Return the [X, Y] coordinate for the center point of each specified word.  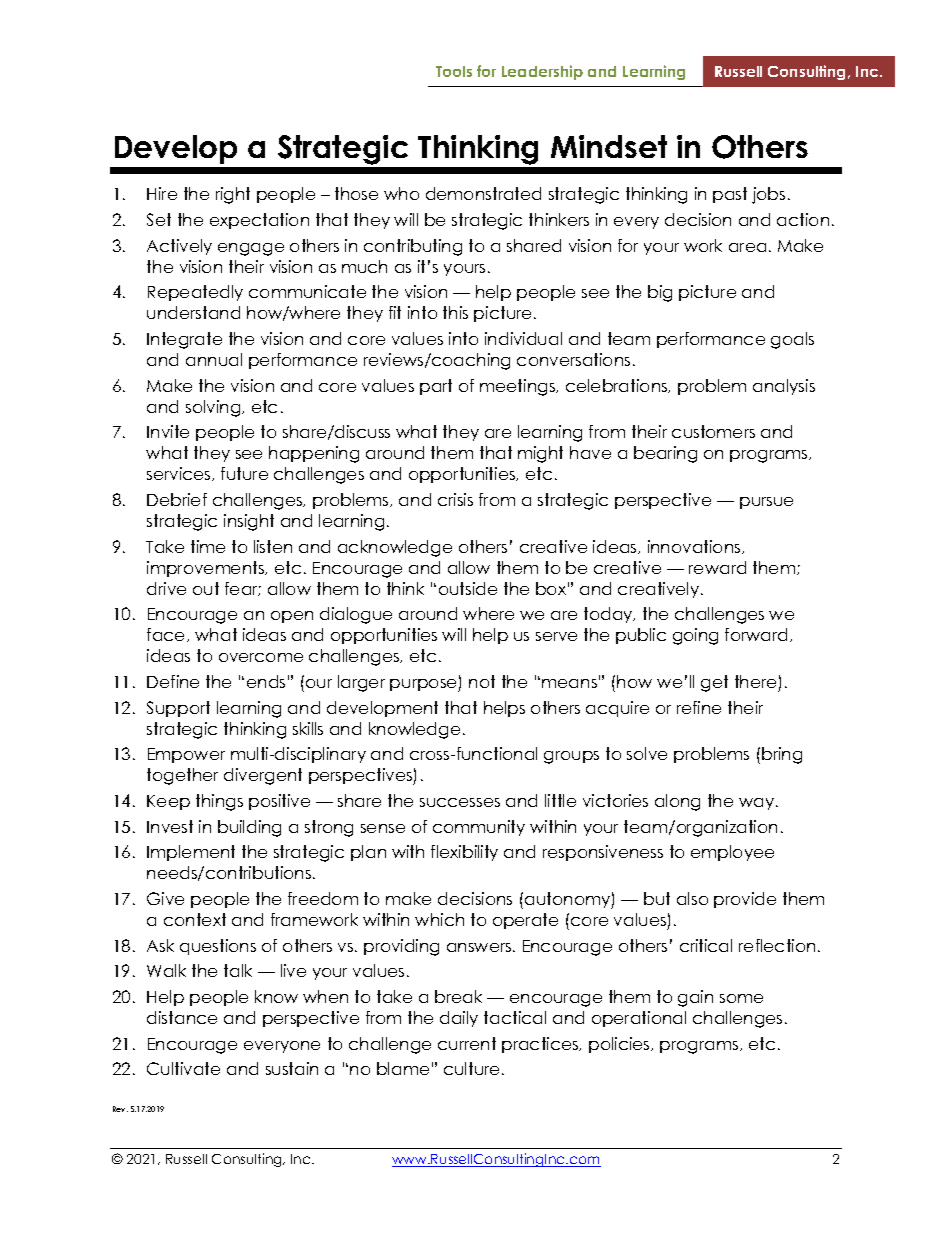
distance [182, 1017]
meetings [518, 387]
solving [214, 408]
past [730, 195]
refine [699, 707]
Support [178, 709]
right [233, 195]
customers [713, 431]
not [482, 681]
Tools [454, 71]
